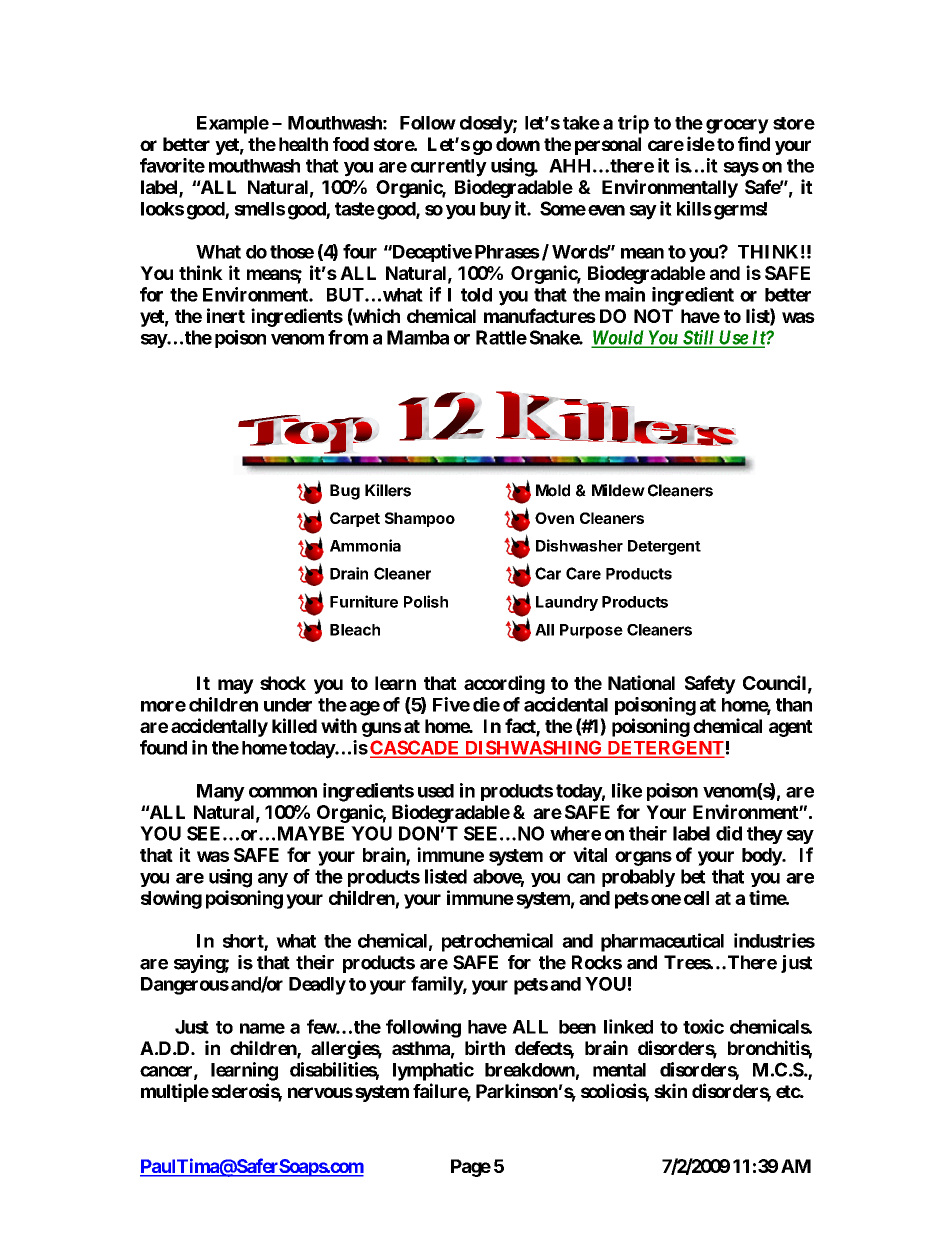 The width and height of the document is (952, 1233). What do you see at coordinates (283, 683) in the document?
I see `shock` at bounding box center [283, 683].
